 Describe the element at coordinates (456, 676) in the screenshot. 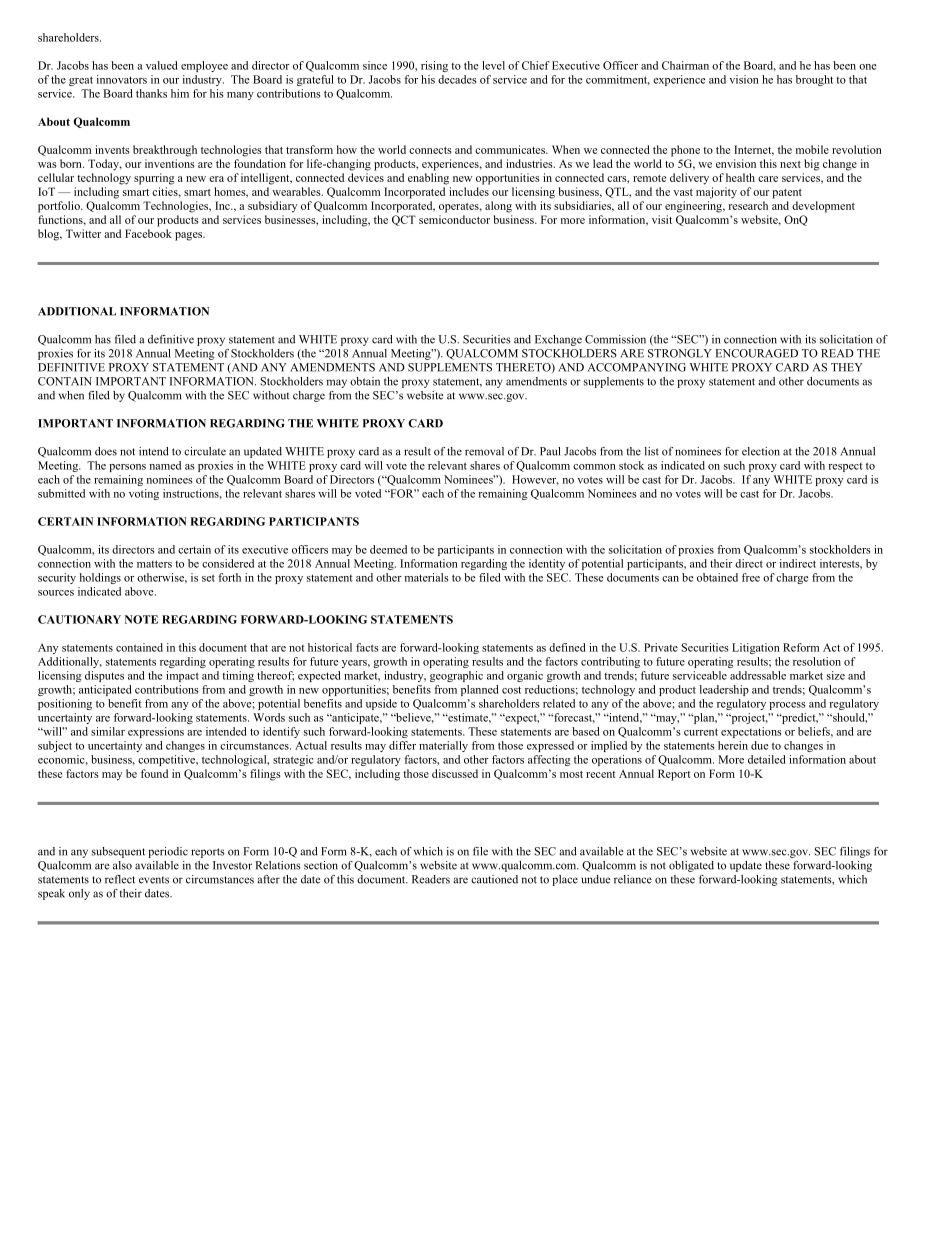

I see `geographic` at that location.
